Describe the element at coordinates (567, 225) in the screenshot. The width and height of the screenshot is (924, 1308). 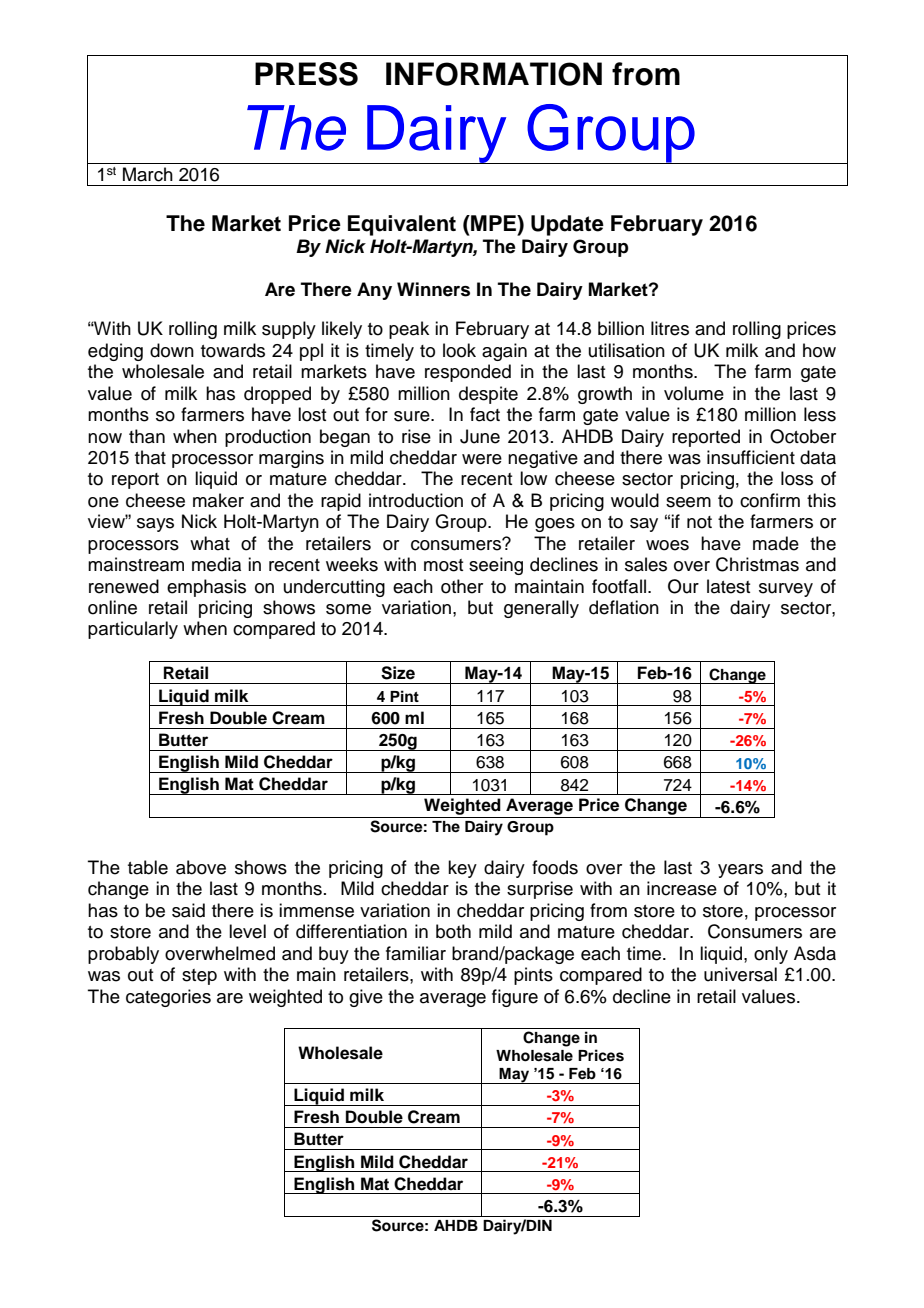
I see `Update` at that location.
